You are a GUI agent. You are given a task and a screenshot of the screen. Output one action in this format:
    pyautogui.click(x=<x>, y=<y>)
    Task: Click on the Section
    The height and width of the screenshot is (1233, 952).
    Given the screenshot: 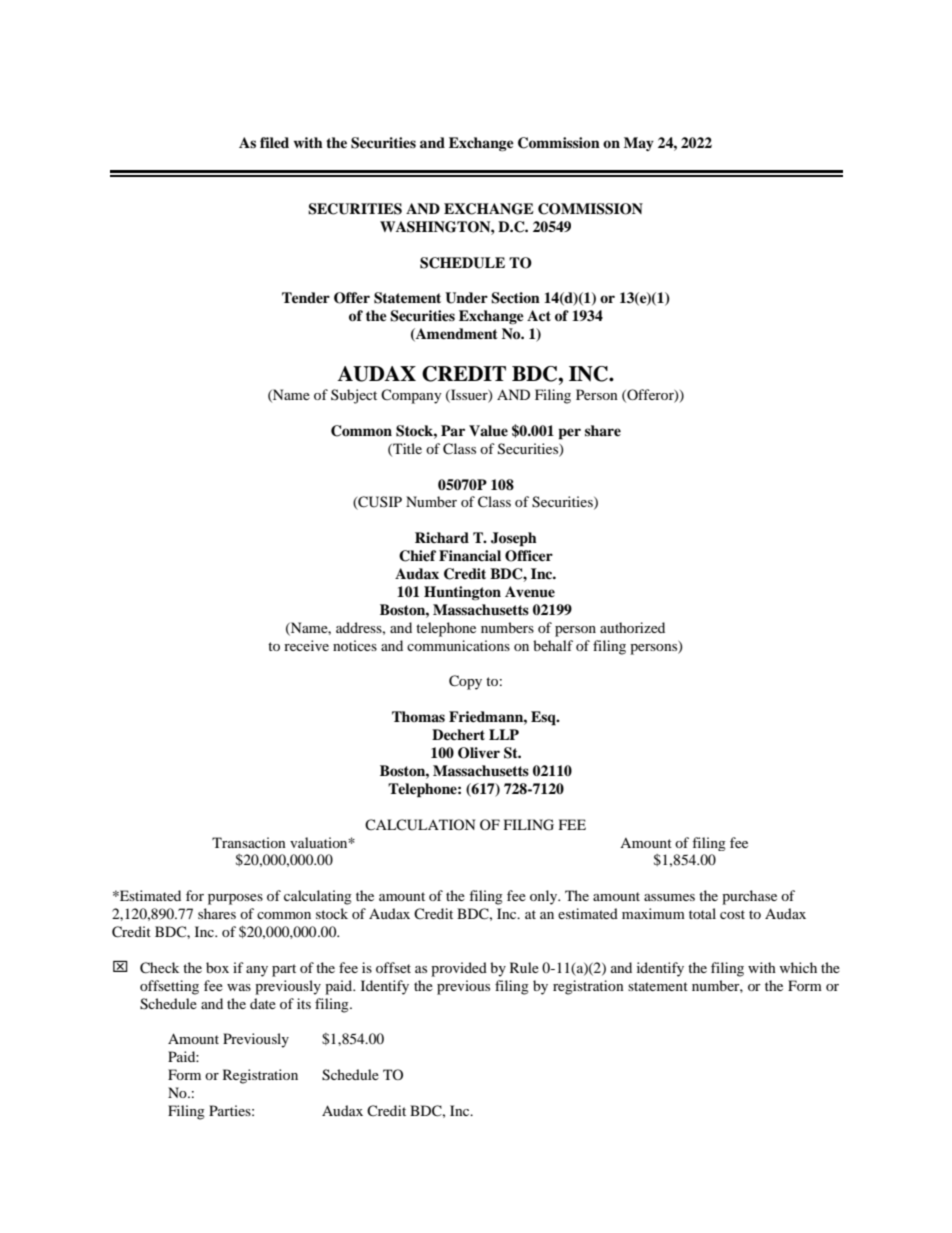 What is the action you would take?
    pyautogui.click(x=515, y=298)
